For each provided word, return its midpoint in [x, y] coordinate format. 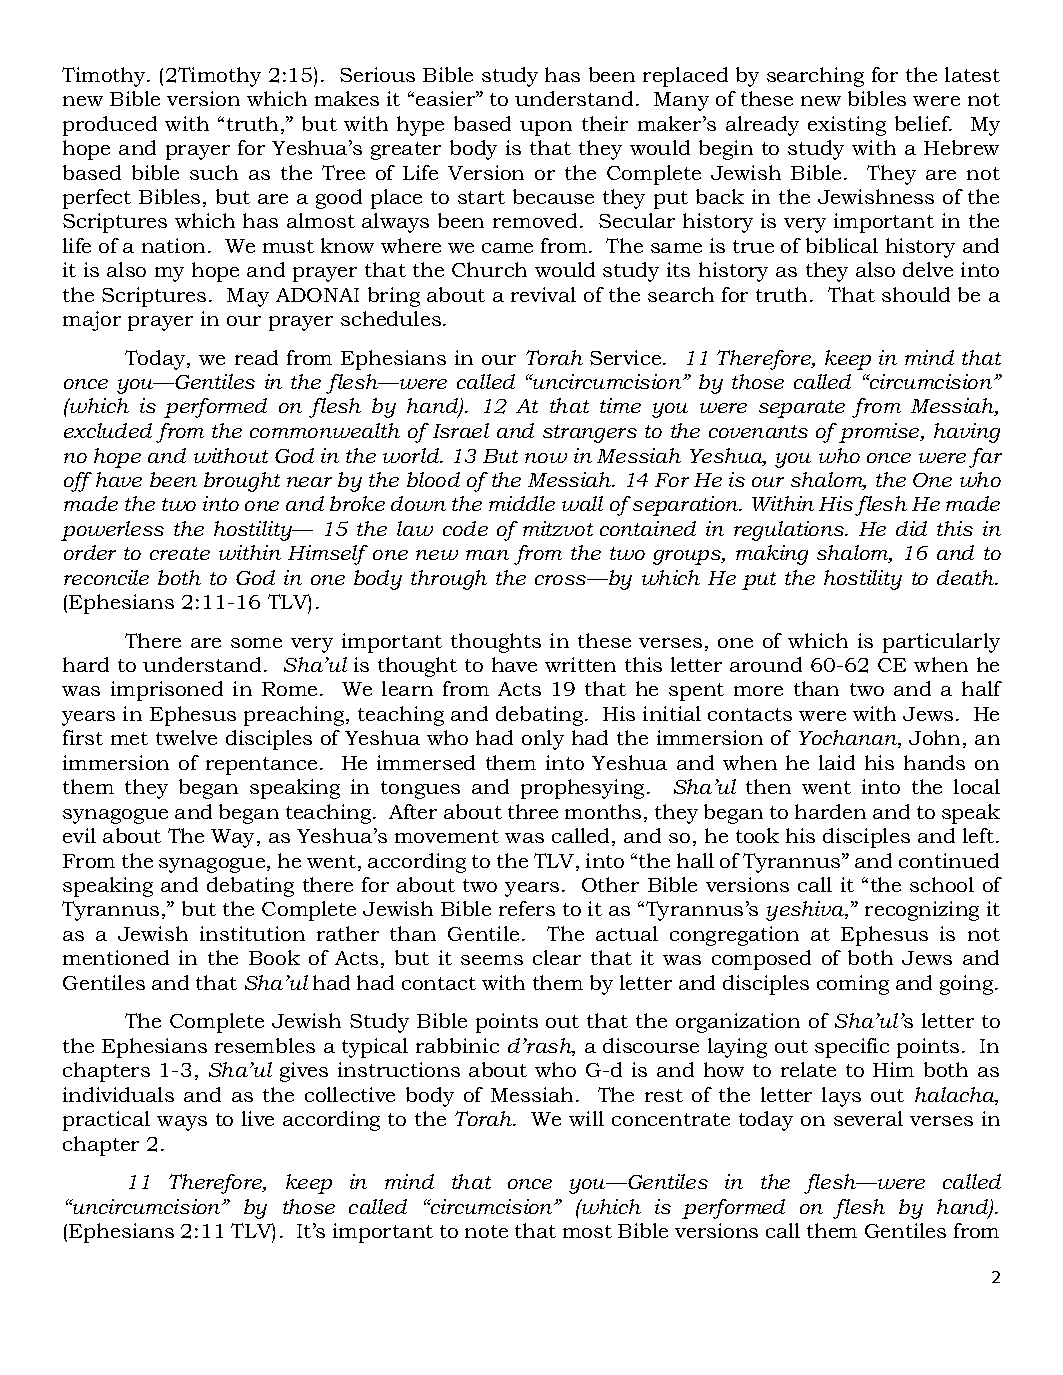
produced [110, 126]
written [580, 664]
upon [546, 128]
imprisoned [167, 691]
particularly [941, 643]
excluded [108, 430]
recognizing [922, 911]
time [620, 405]
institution [252, 933]
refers [527, 908]
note [486, 1231]
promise [880, 433]
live [258, 1118]
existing [847, 126]
